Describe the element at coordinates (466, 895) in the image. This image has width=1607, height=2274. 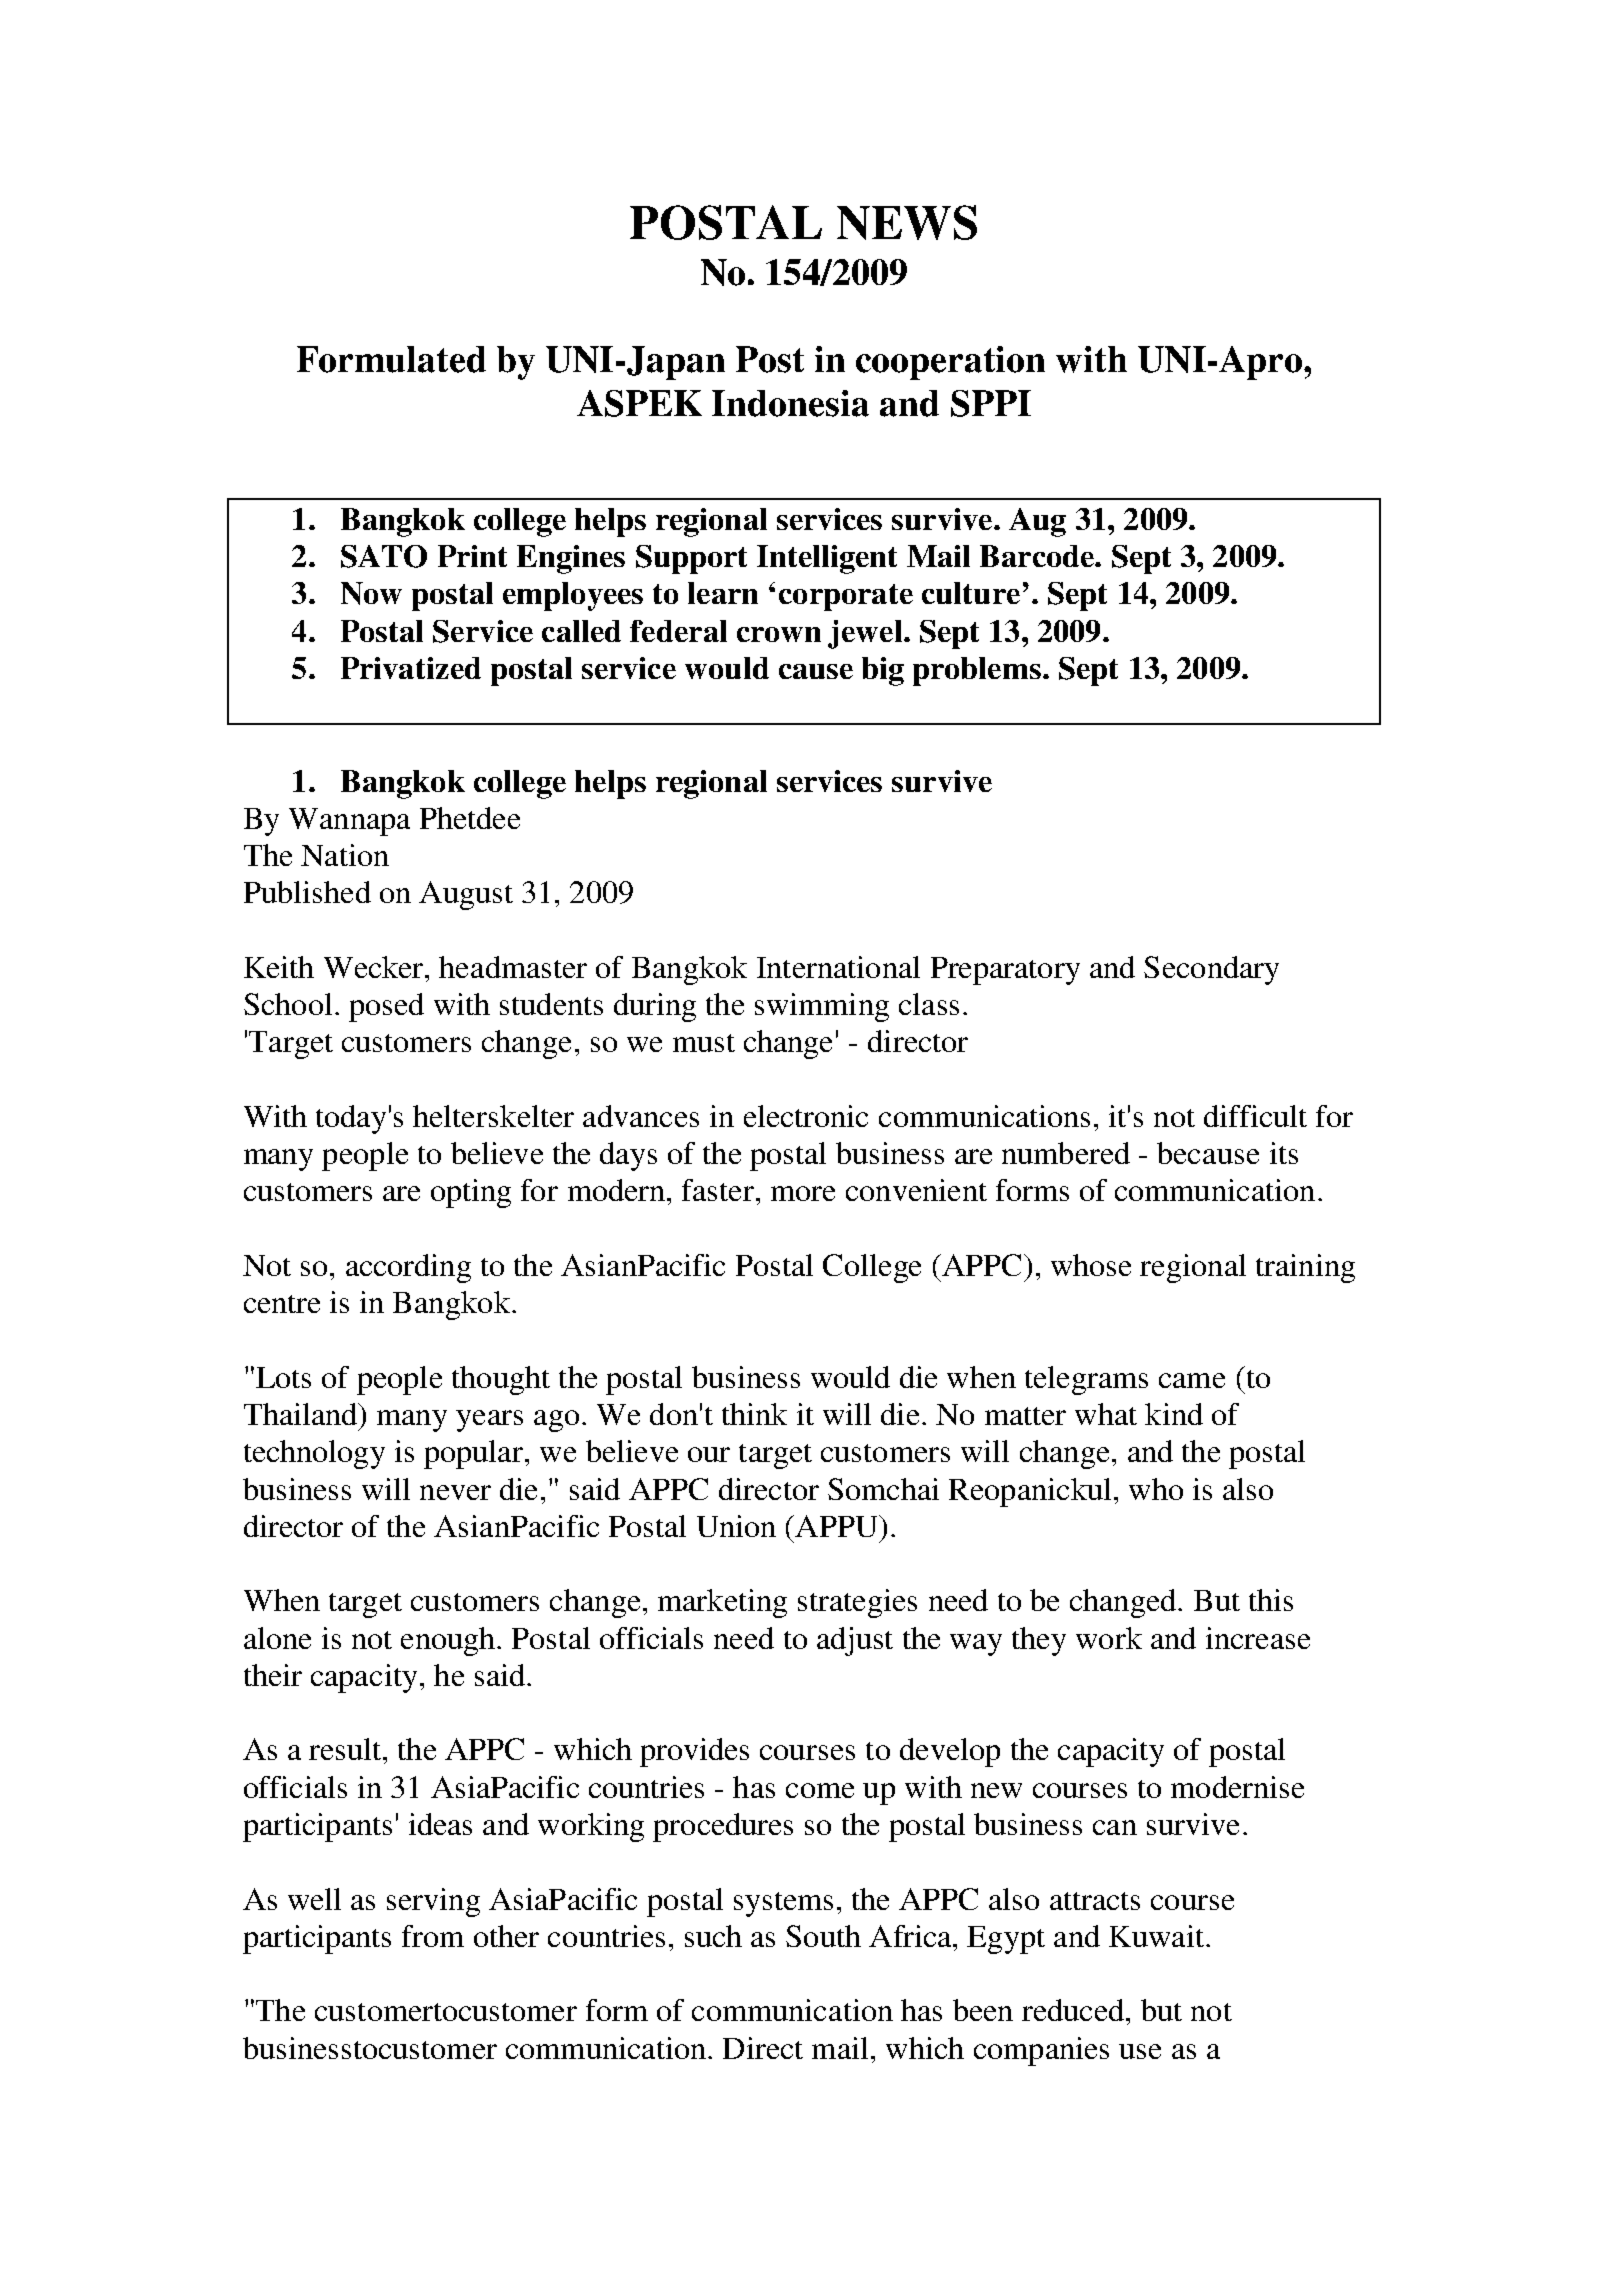
I see `August` at that location.
